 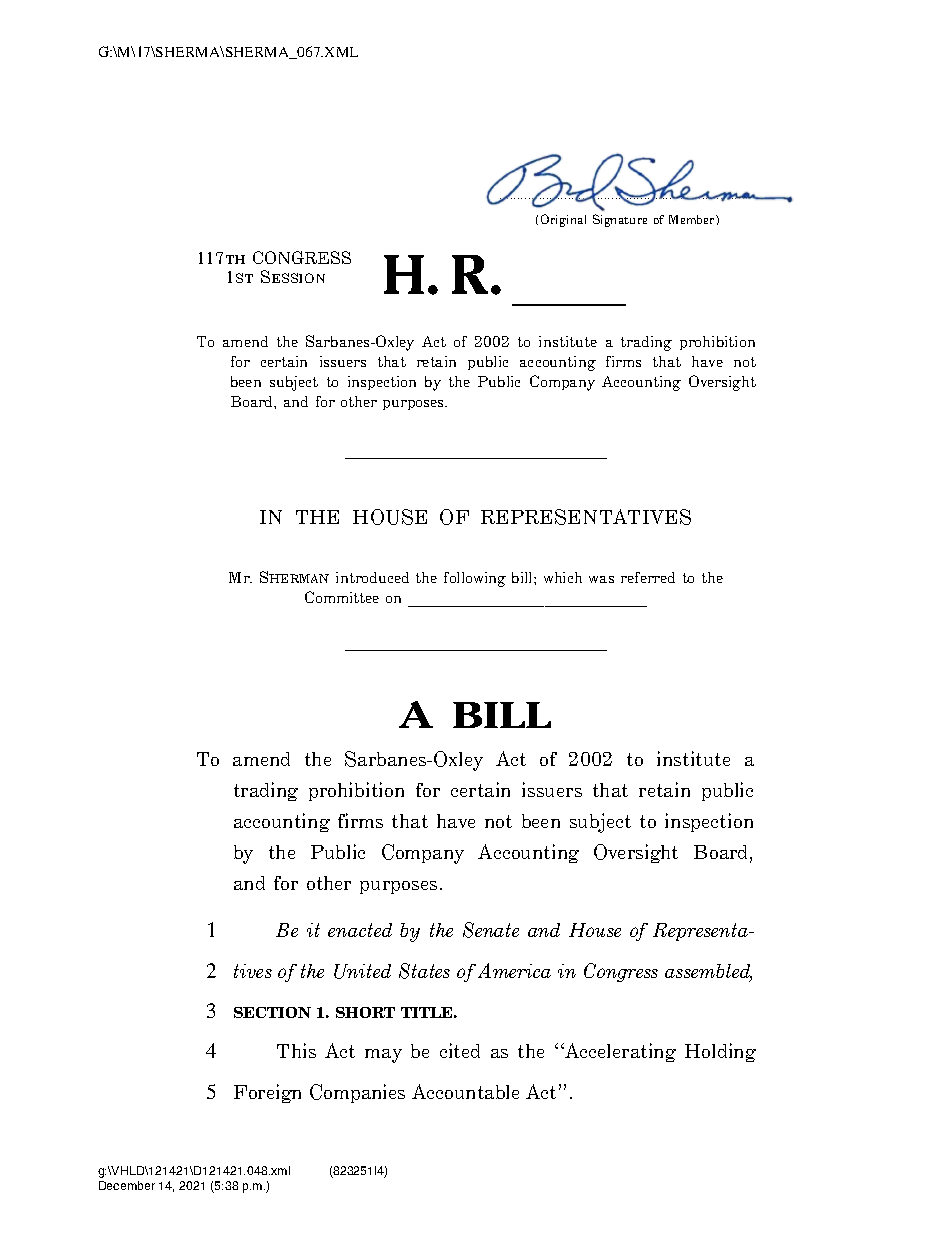 I want to click on which, so click(x=563, y=577).
